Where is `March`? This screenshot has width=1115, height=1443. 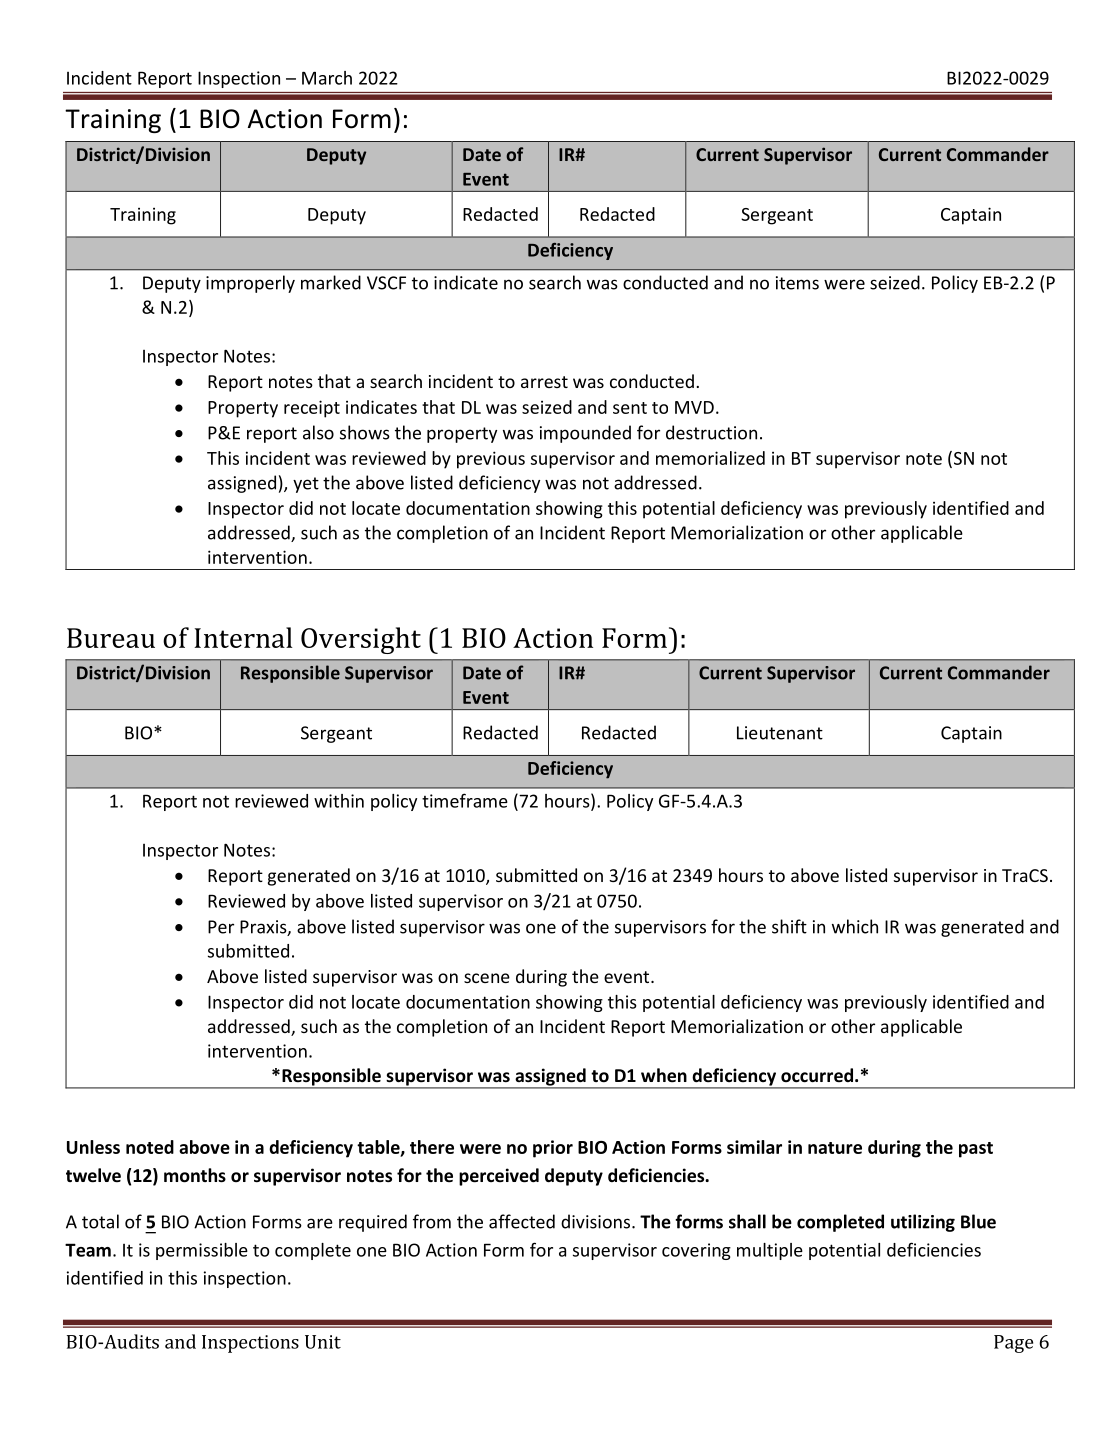 March is located at coordinates (327, 78).
